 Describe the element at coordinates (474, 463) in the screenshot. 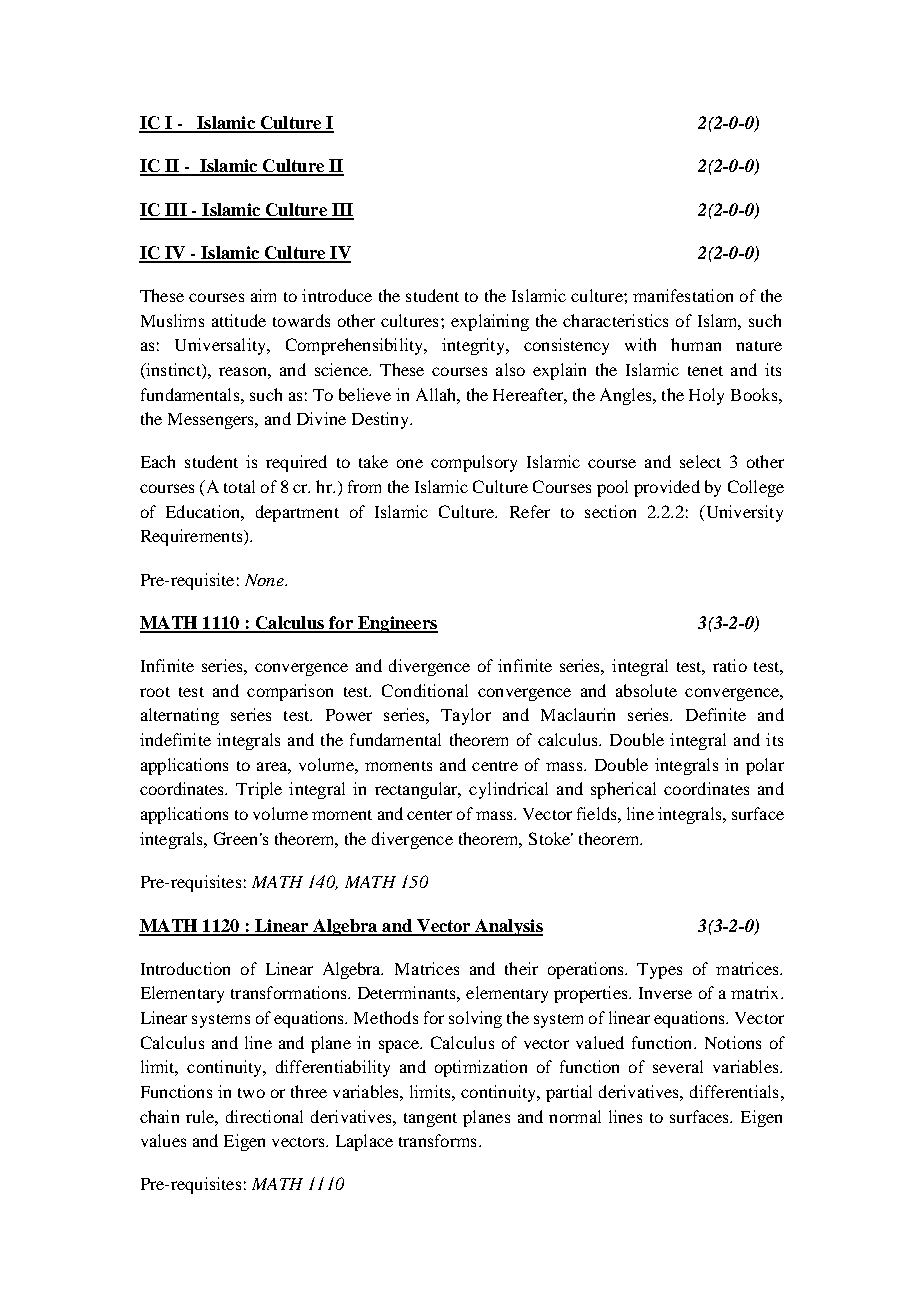

I see `compulsory` at that location.
